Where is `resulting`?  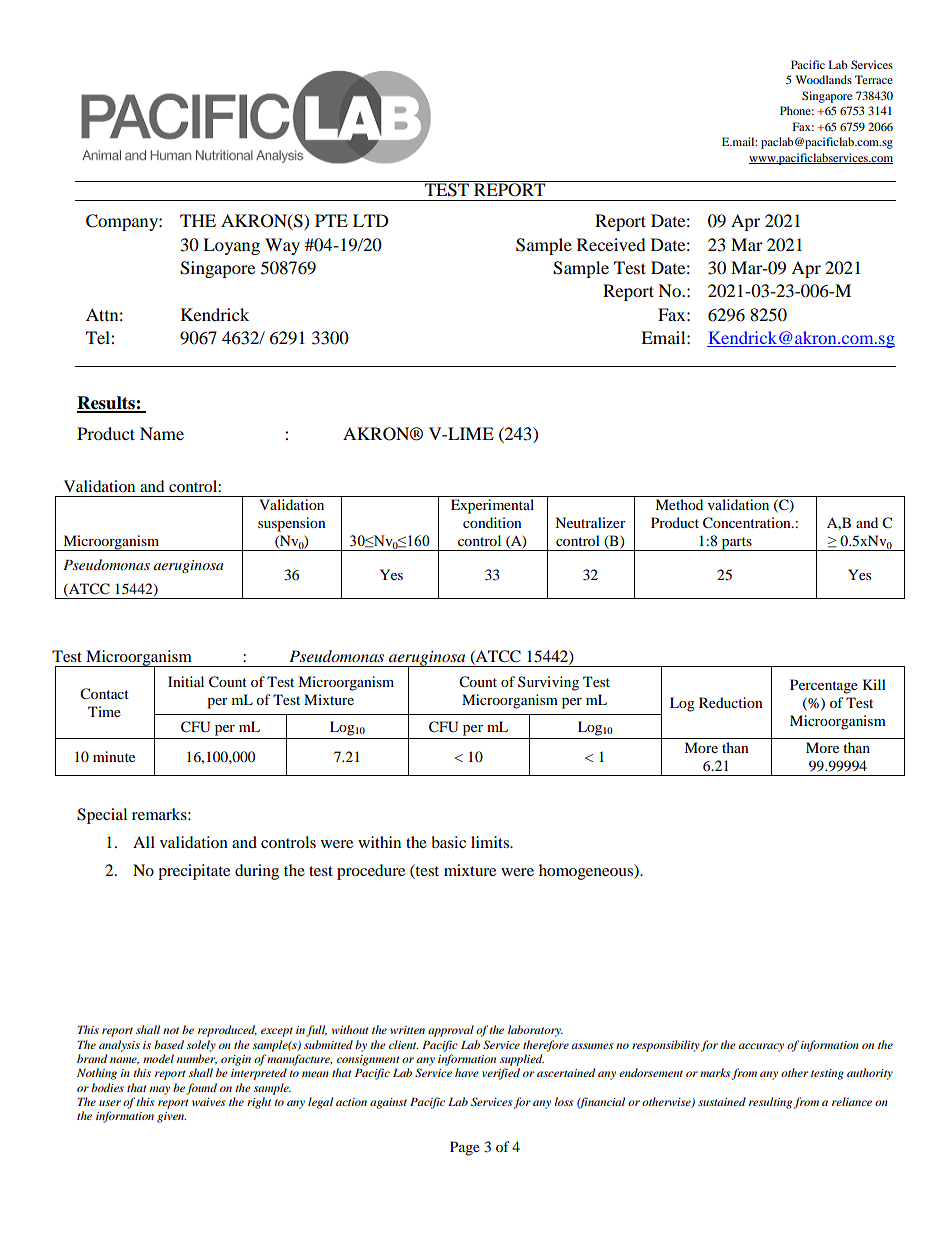
resulting is located at coordinates (770, 1103).
